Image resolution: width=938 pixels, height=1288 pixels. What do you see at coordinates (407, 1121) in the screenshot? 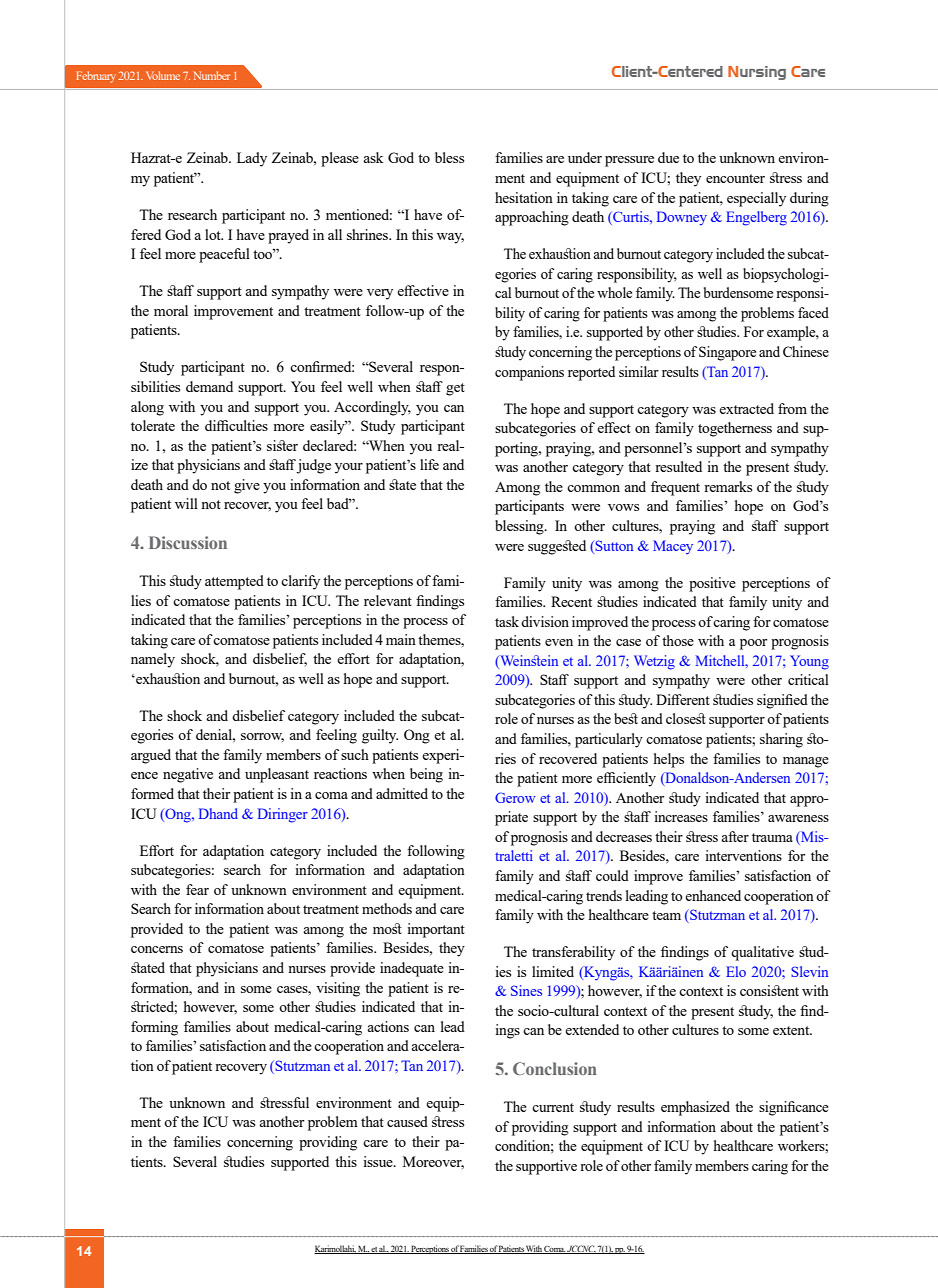
I see `caused` at bounding box center [407, 1121].
